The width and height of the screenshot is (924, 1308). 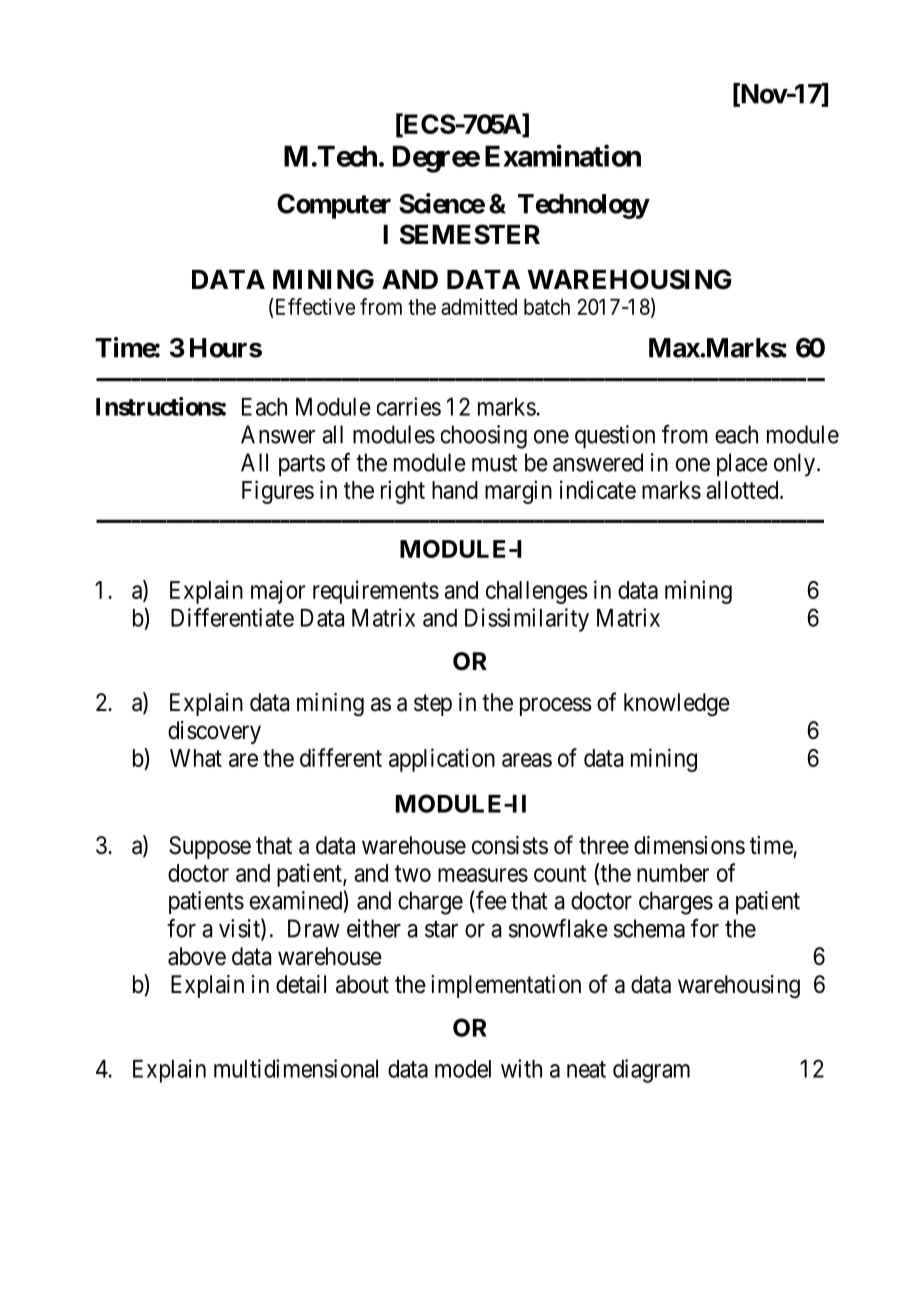 What do you see at coordinates (470, 234) in the screenshot?
I see `SEMESTER` at bounding box center [470, 234].
